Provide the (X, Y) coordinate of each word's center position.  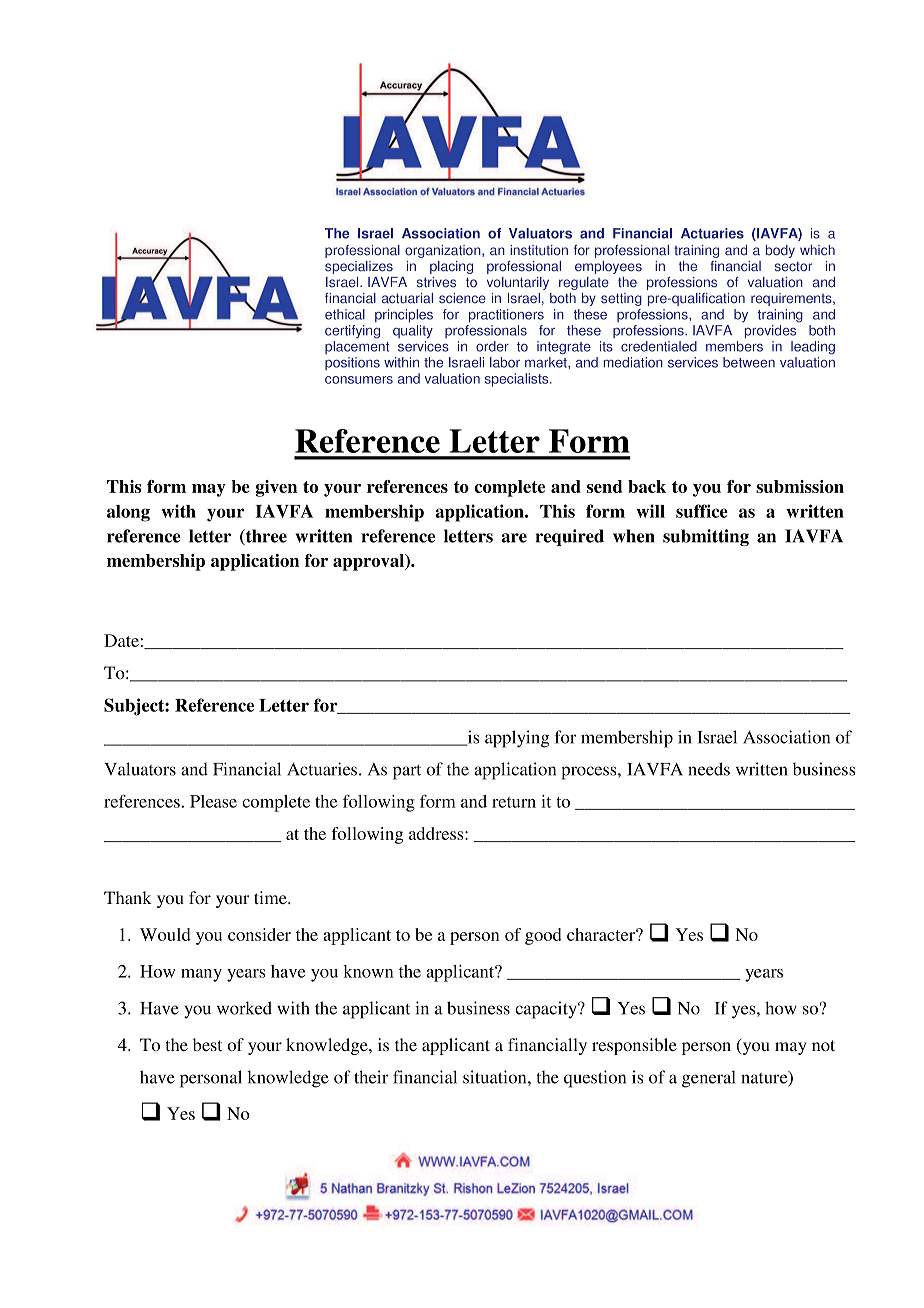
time (271, 897)
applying (517, 739)
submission (800, 486)
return (514, 802)
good (543, 936)
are (514, 538)
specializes (359, 267)
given (276, 488)
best (207, 1044)
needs (709, 769)
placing (451, 267)
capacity (547, 1010)
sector (793, 266)
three (265, 537)
